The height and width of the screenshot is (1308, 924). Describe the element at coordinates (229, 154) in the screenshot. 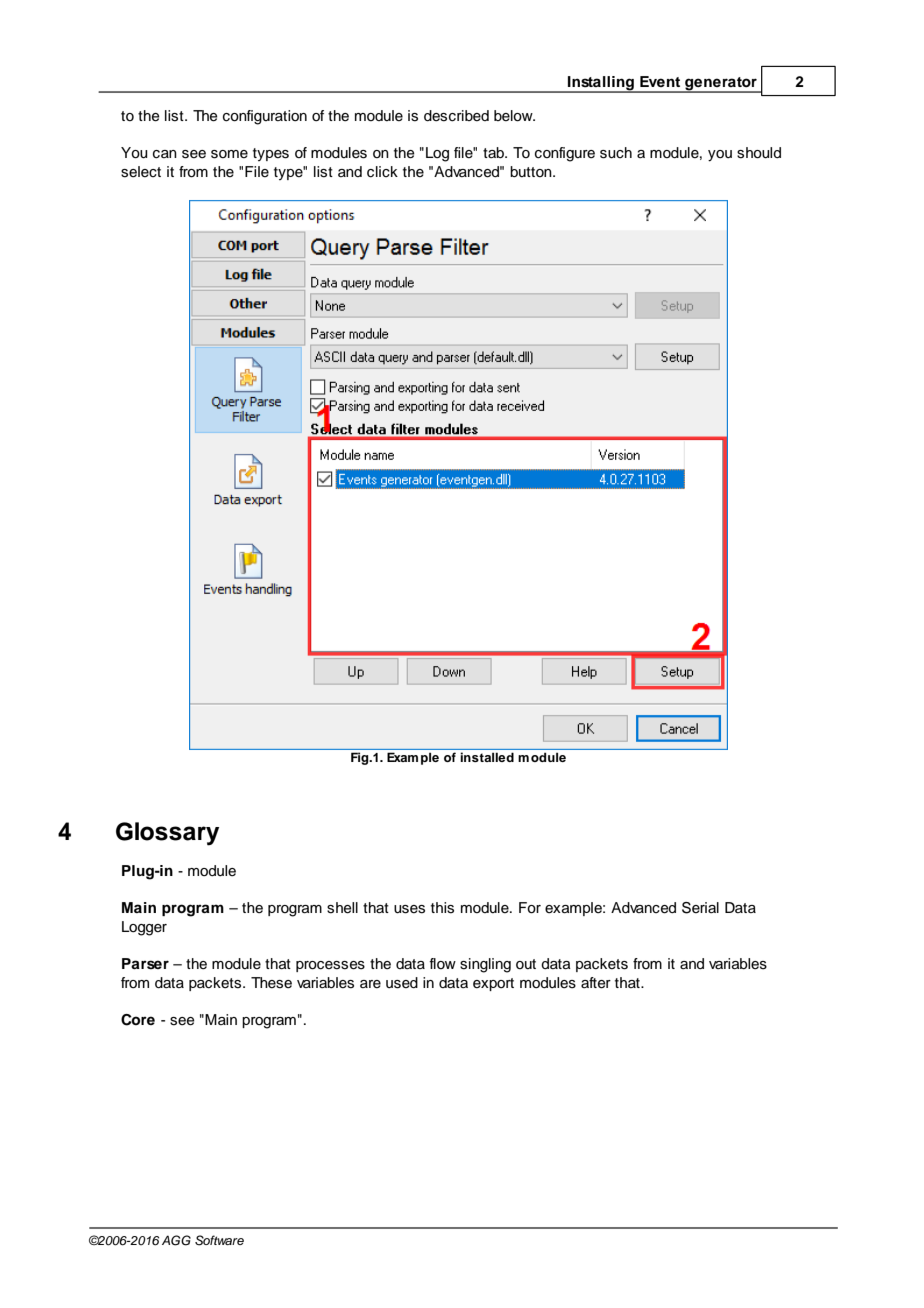

I see `some` at that location.
